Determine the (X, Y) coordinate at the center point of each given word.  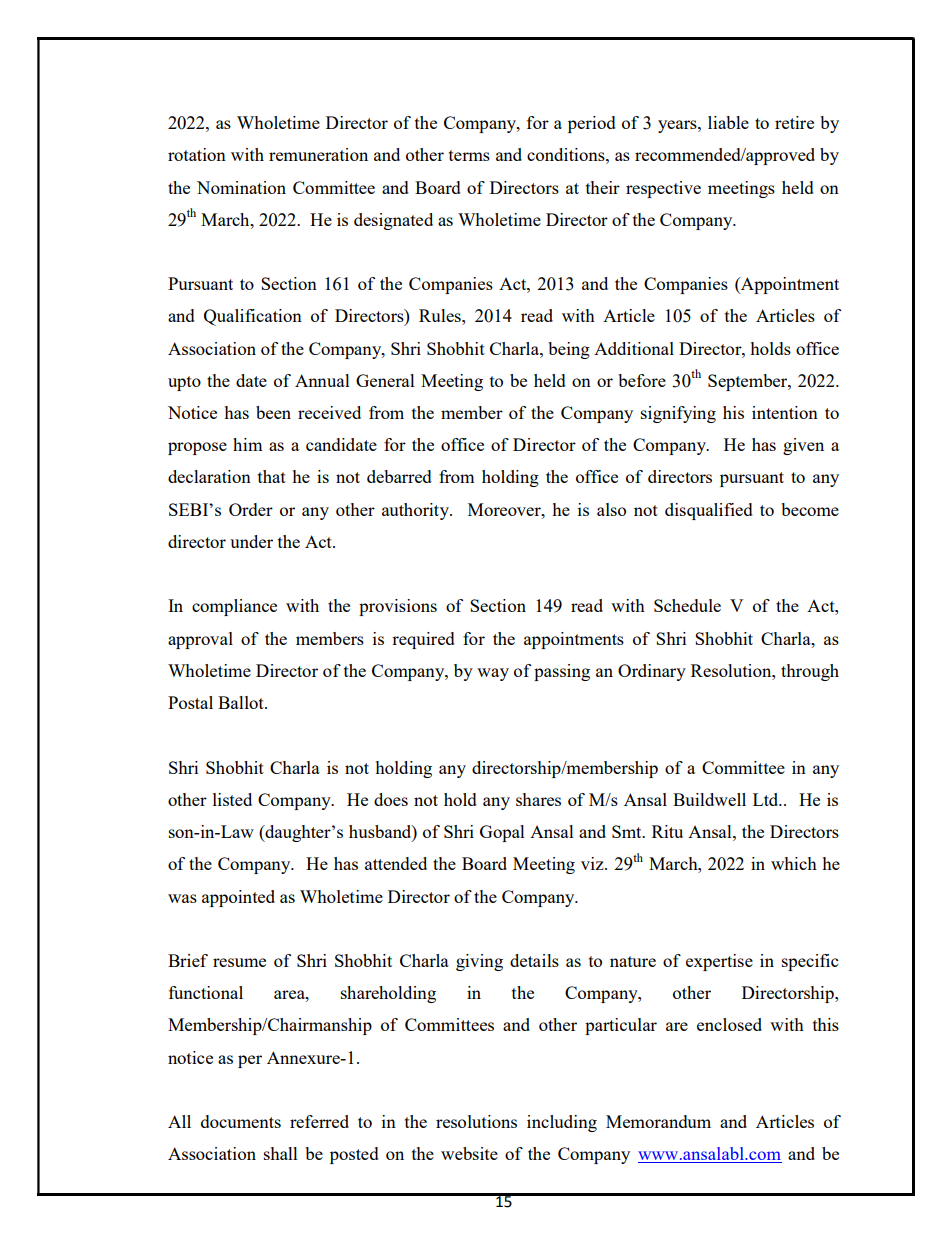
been (273, 412)
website (469, 1153)
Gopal (502, 833)
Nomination (241, 187)
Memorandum (658, 1121)
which (794, 863)
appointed (238, 898)
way (493, 674)
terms (469, 155)
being (569, 350)
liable (728, 122)
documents (241, 1121)
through (810, 672)
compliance (234, 607)
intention (785, 412)
